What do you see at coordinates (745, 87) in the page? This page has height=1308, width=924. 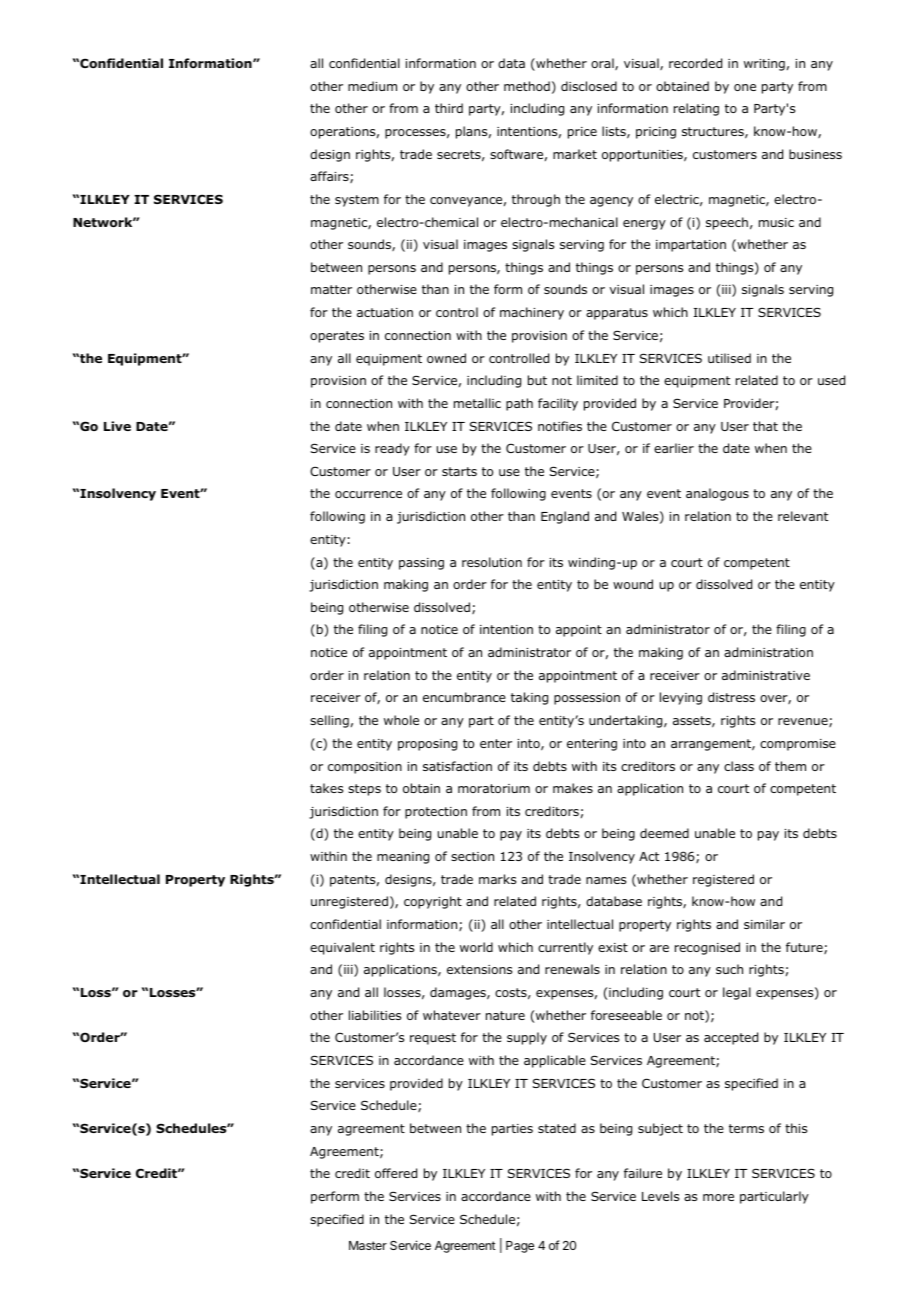 I see `one` at bounding box center [745, 87].
